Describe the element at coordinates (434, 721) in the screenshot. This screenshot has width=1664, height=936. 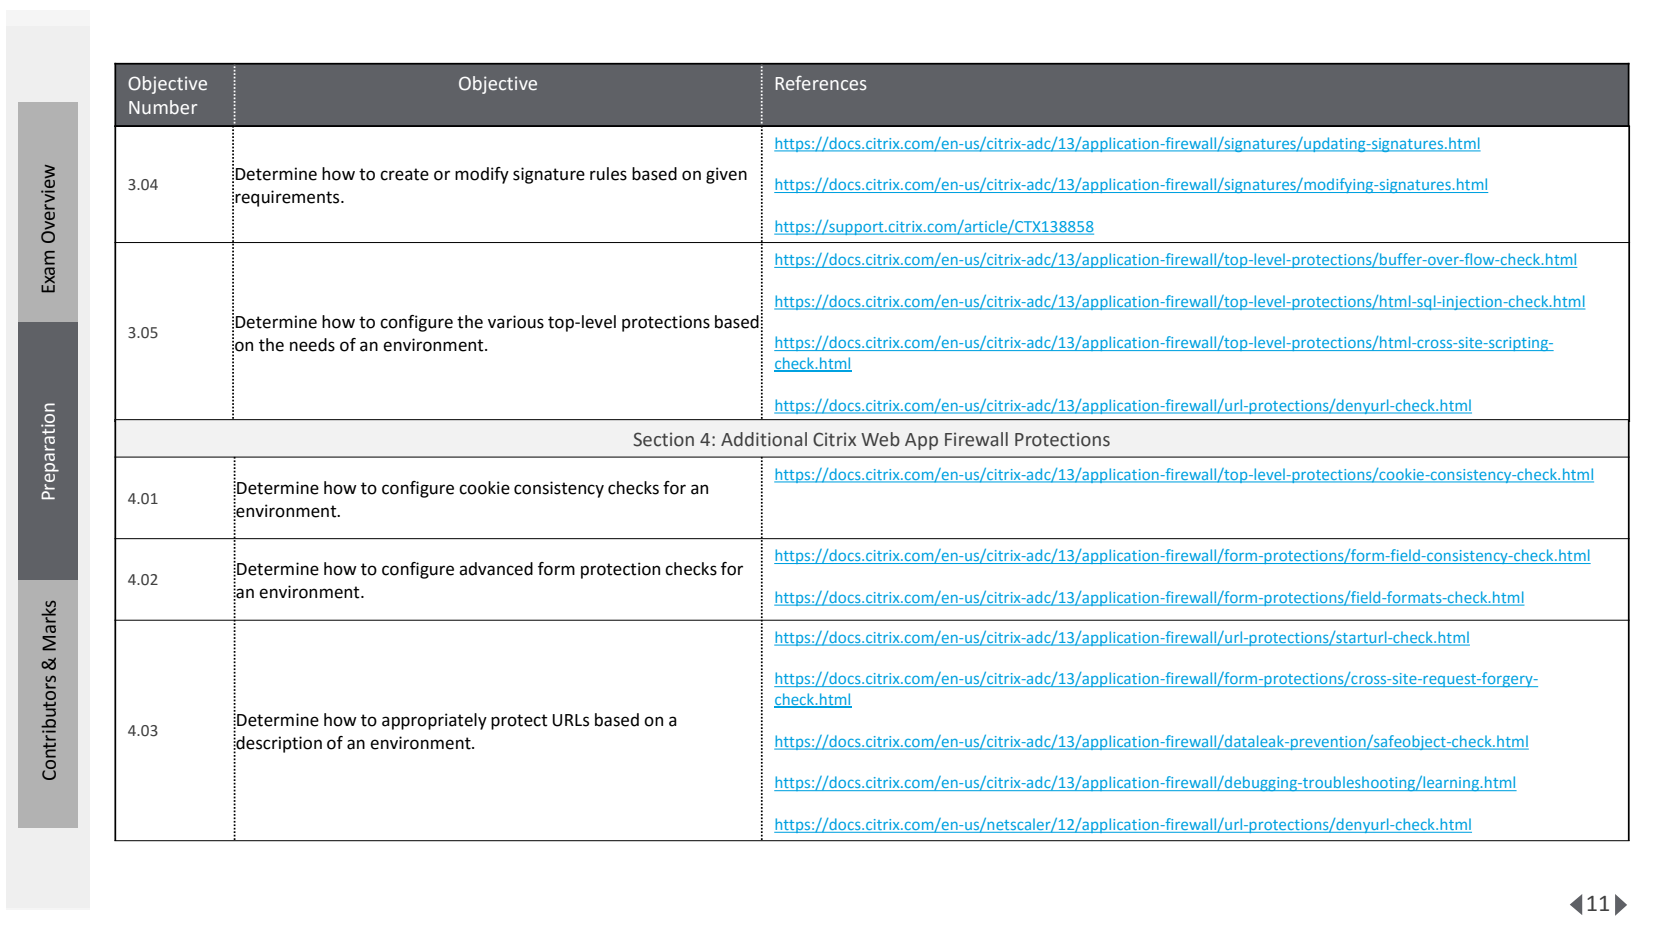
I see `appropriately` at that location.
